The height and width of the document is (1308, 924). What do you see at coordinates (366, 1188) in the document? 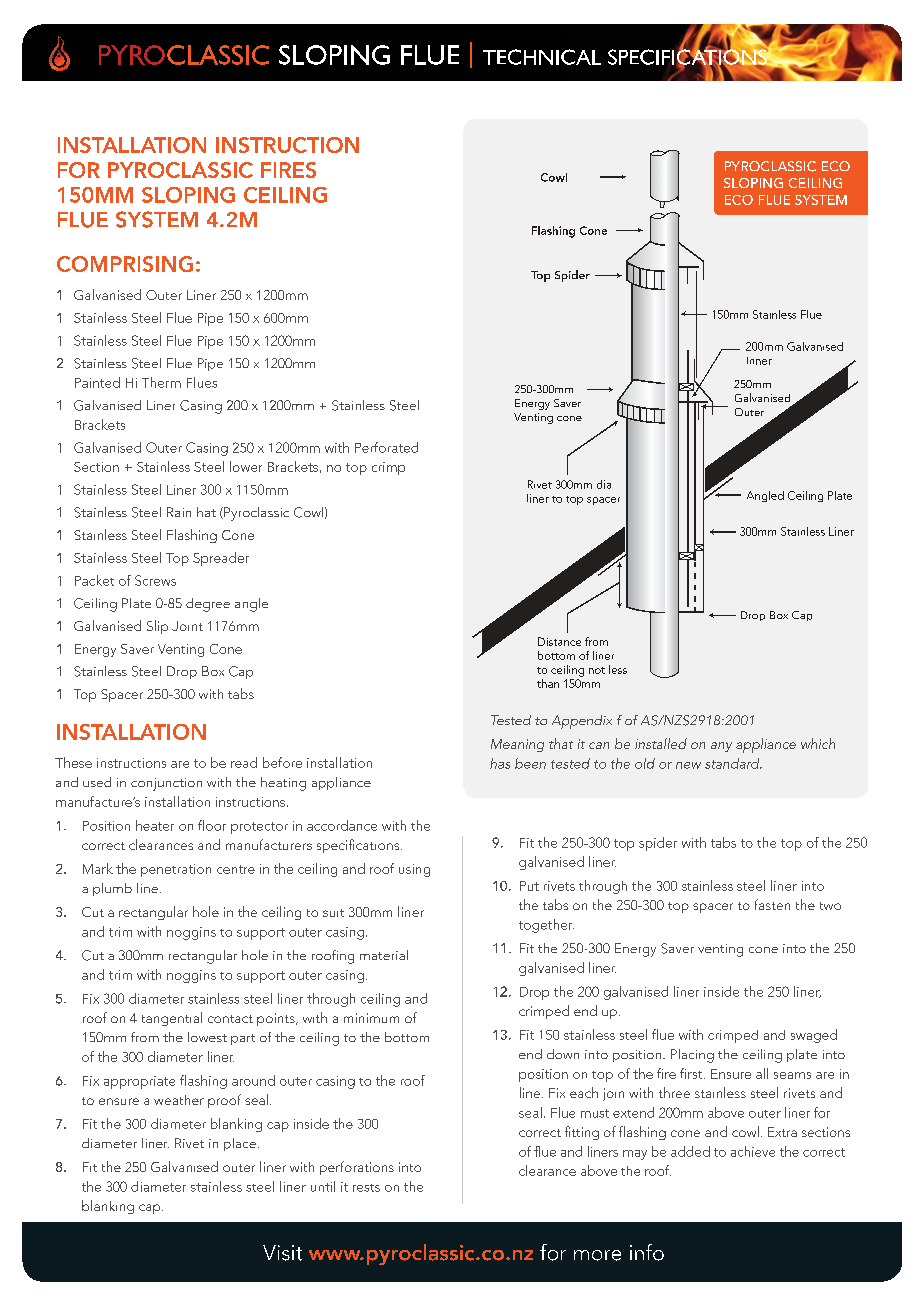
I see `rests` at bounding box center [366, 1188].
